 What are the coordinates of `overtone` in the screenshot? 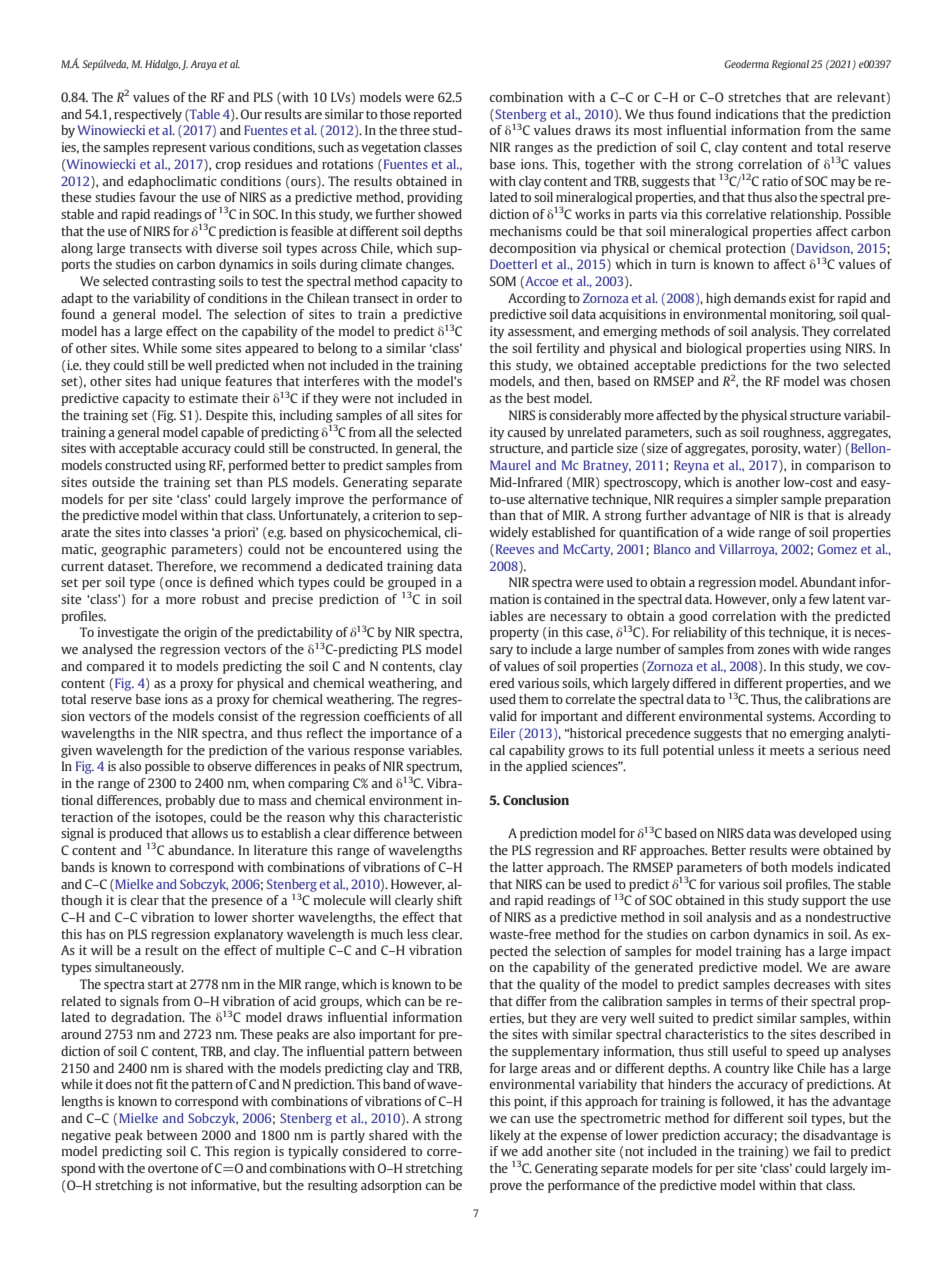 It's located at (173, 1168).
